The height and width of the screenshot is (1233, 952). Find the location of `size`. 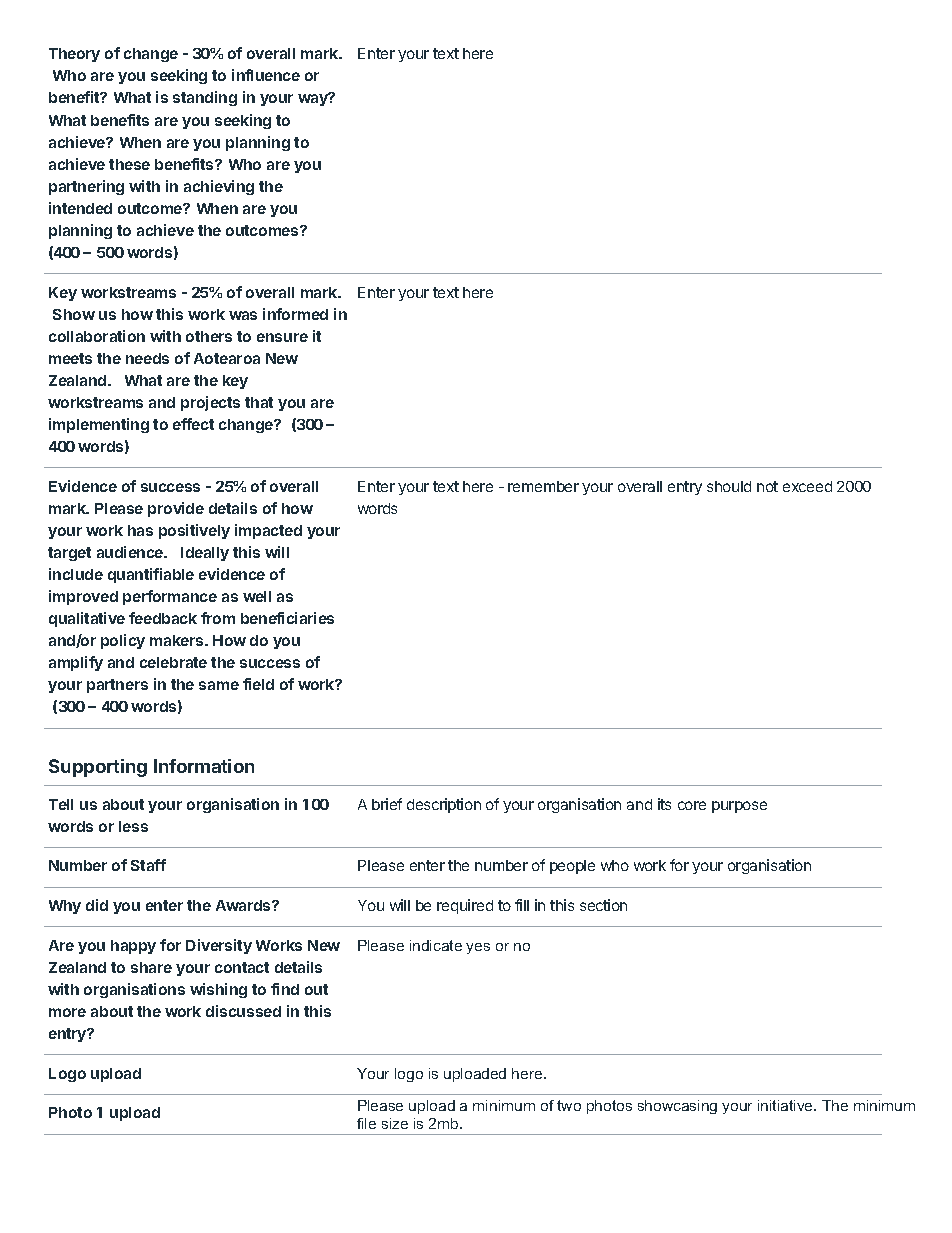

size is located at coordinates (395, 1123).
